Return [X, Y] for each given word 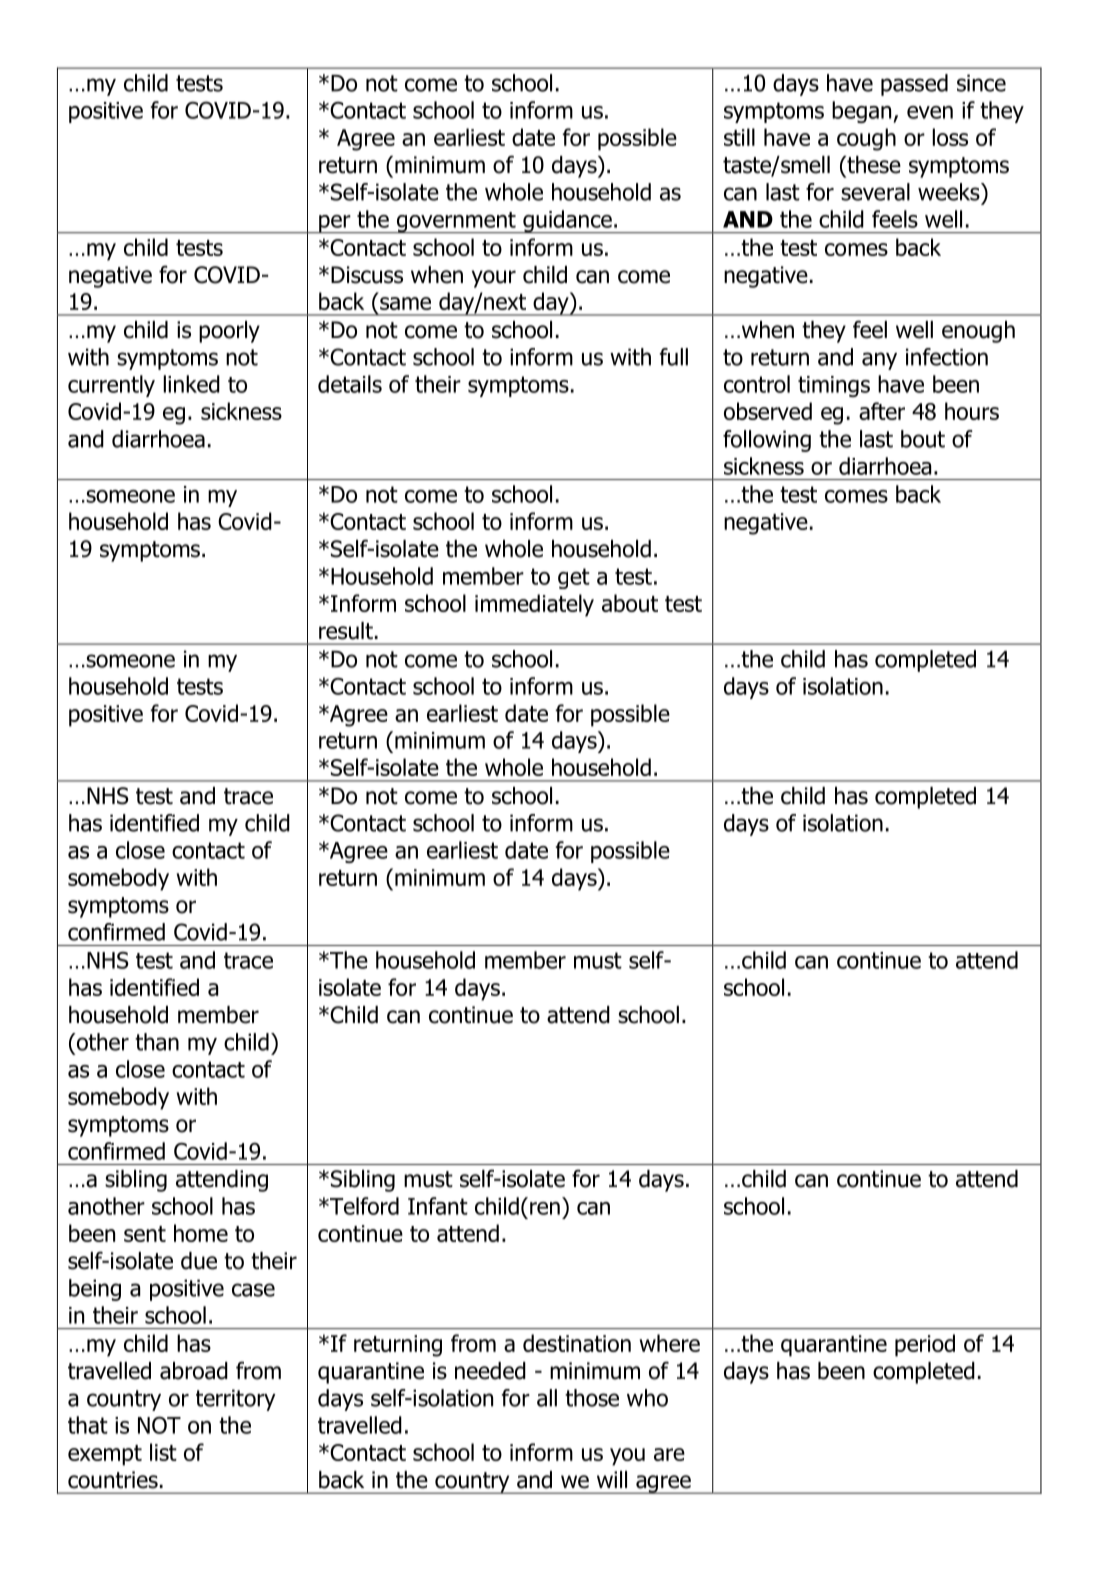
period [925, 1345]
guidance [567, 221]
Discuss [367, 275]
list [163, 1452]
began [863, 112]
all [547, 1398]
